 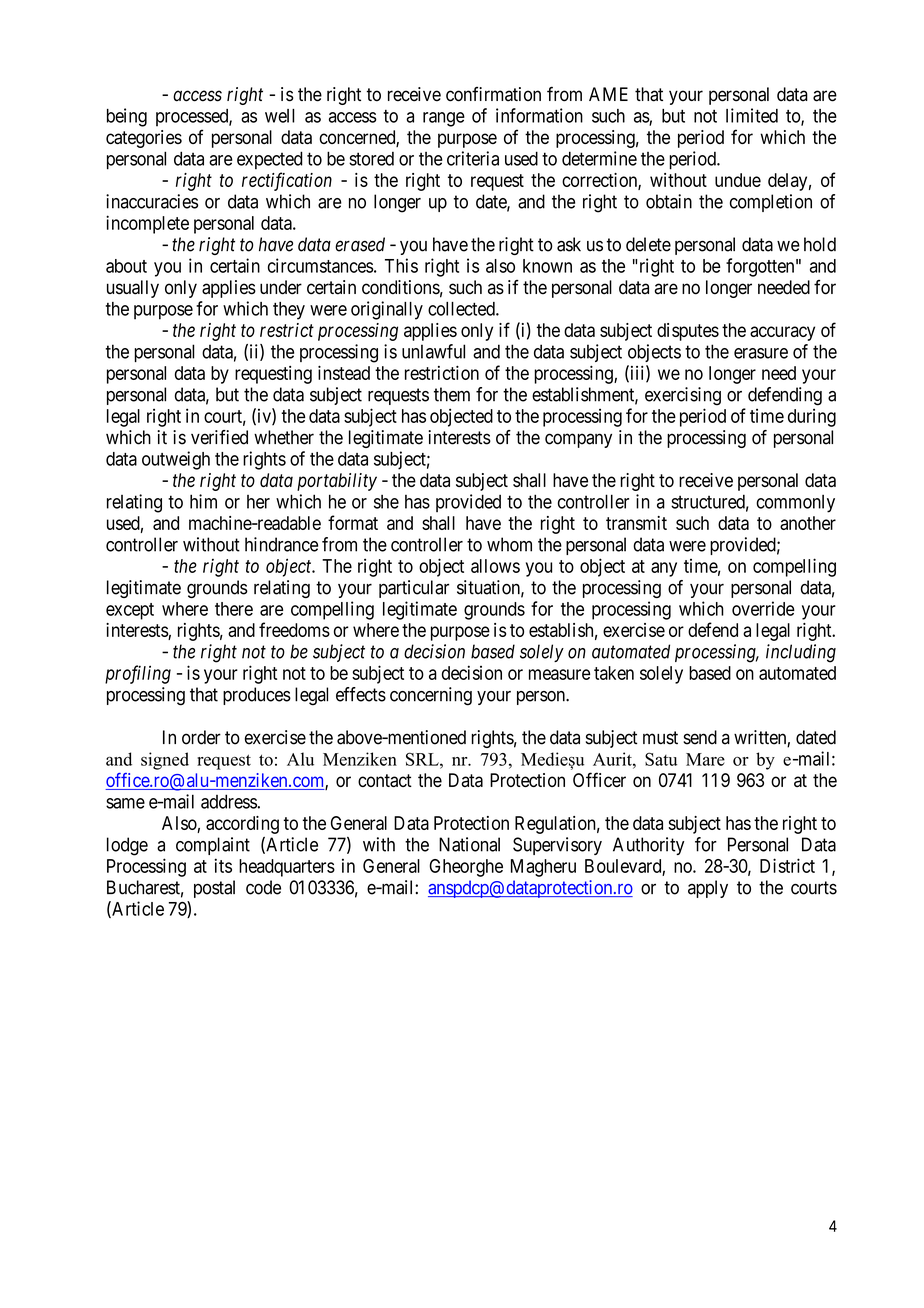 What do you see at coordinates (469, 844) in the screenshot?
I see `National` at bounding box center [469, 844].
